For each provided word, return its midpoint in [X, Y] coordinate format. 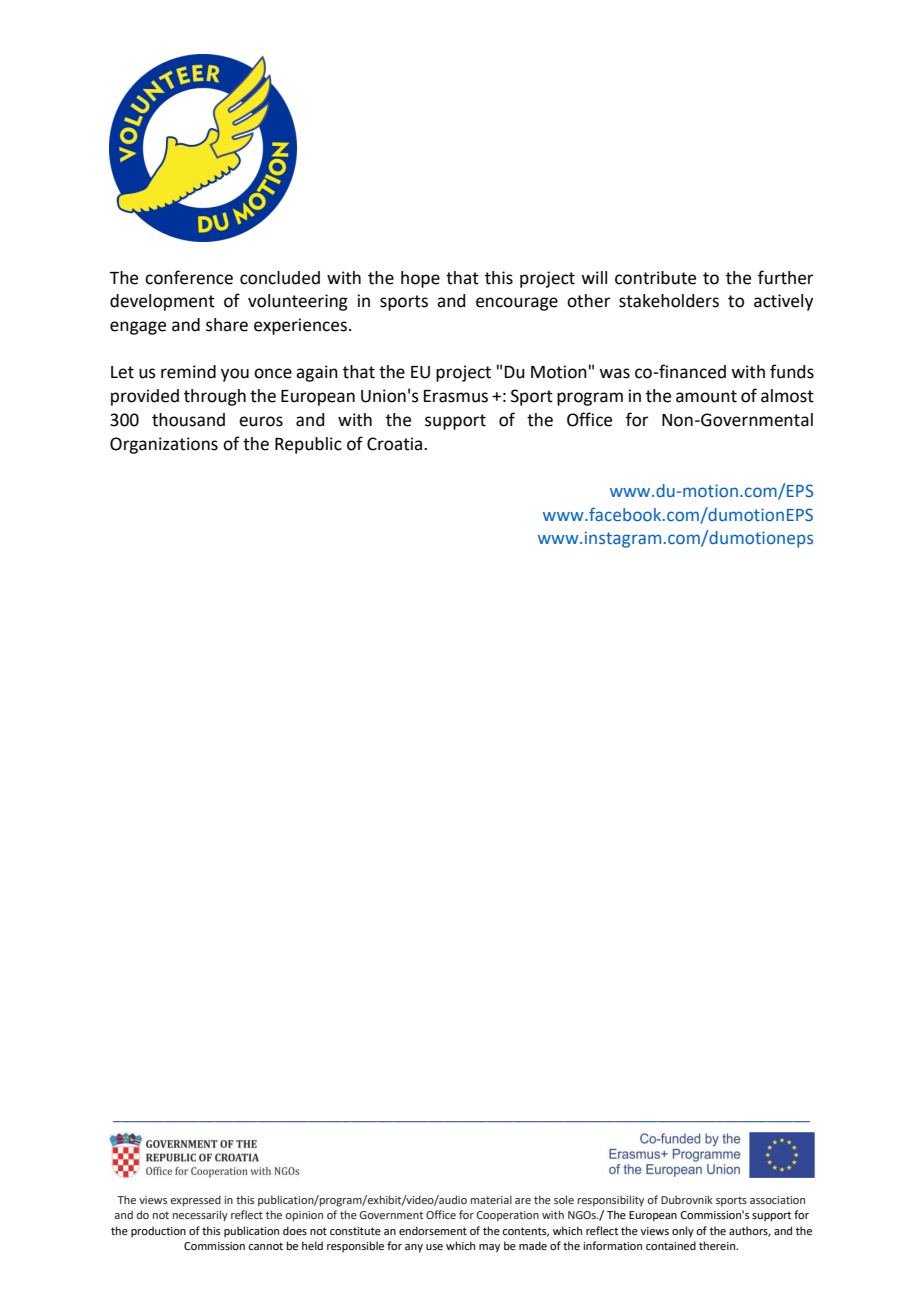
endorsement [433, 1230]
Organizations [164, 445]
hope [420, 279]
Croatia [396, 444]
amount [706, 396]
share [227, 325]
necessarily [200, 1216]
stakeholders [669, 301]
